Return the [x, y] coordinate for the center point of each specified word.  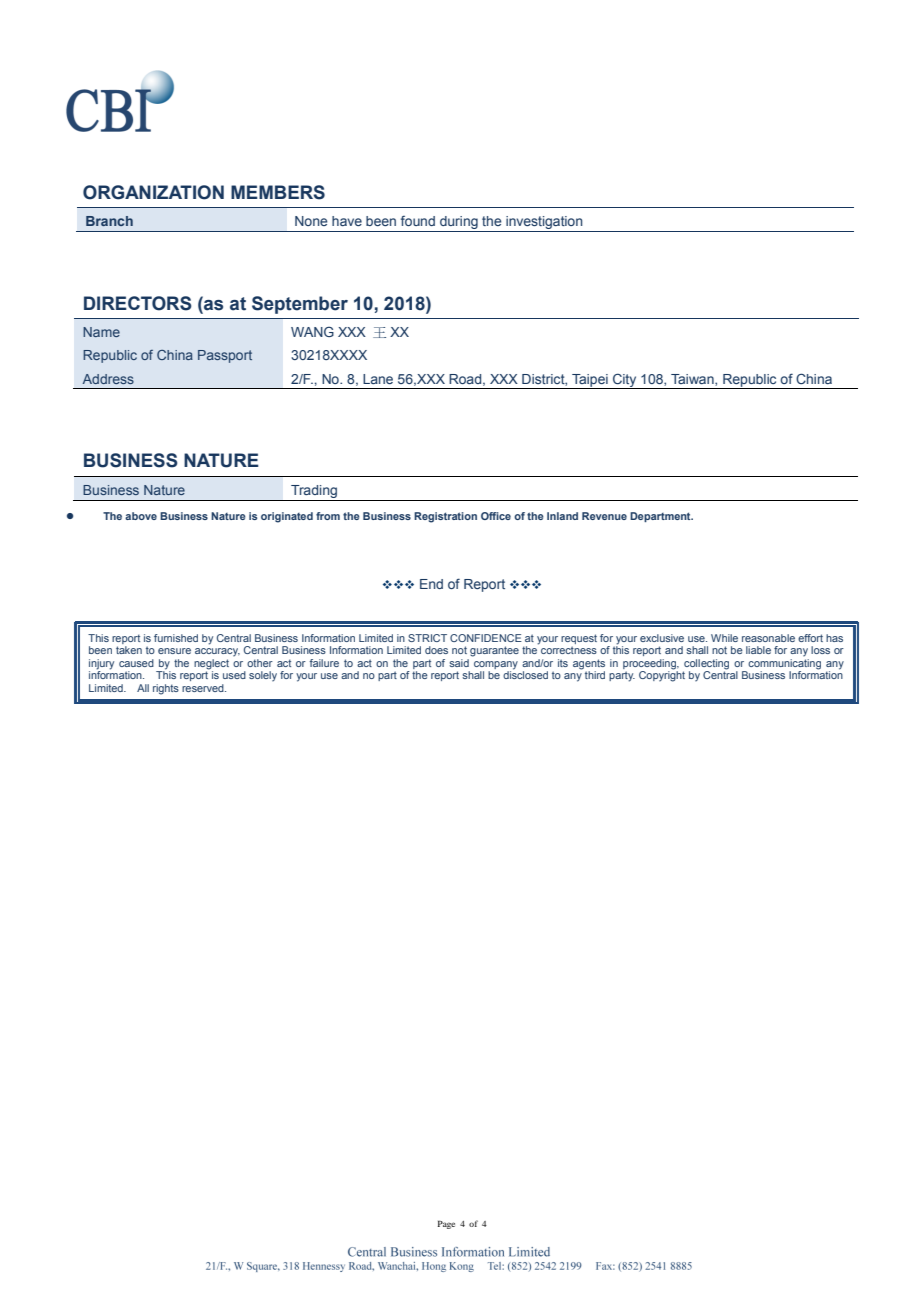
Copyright [662, 675]
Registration [445, 517]
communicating [783, 665]
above [141, 516]
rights [166, 689]
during [459, 224]
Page [446, 1224]
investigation [544, 224]
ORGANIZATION [153, 192]
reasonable [768, 638]
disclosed [525, 674]
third [595, 675]
